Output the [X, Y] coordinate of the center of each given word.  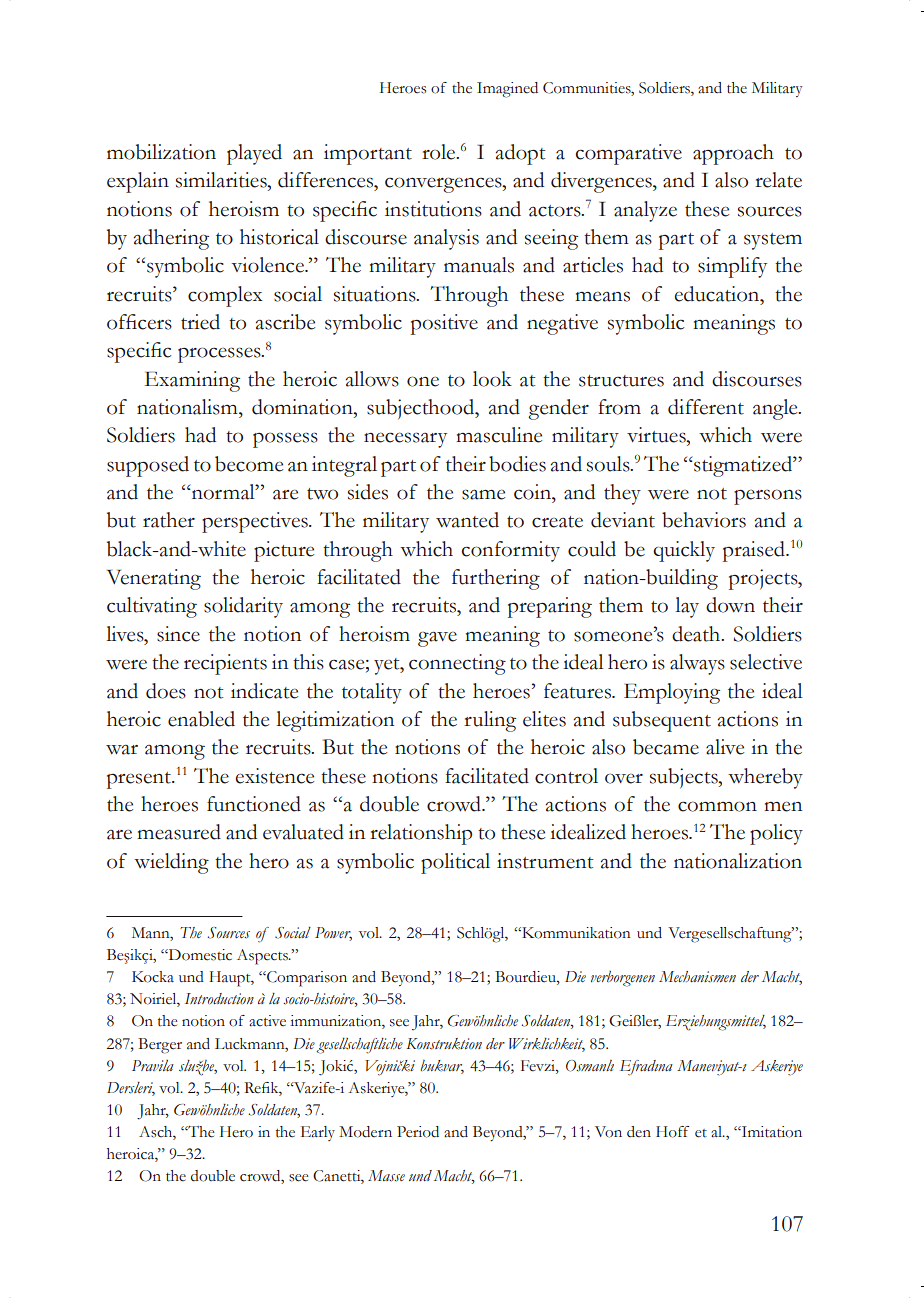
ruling [490, 721]
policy [776, 834]
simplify [732, 267]
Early [318, 1133]
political [455, 863]
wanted [467, 520]
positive [444, 324]
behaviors [704, 520]
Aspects [263, 957]
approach [733, 154]
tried [200, 322]
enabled [201, 719]
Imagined [507, 90]
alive [725, 747]
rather [169, 520]
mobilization [161, 152]
